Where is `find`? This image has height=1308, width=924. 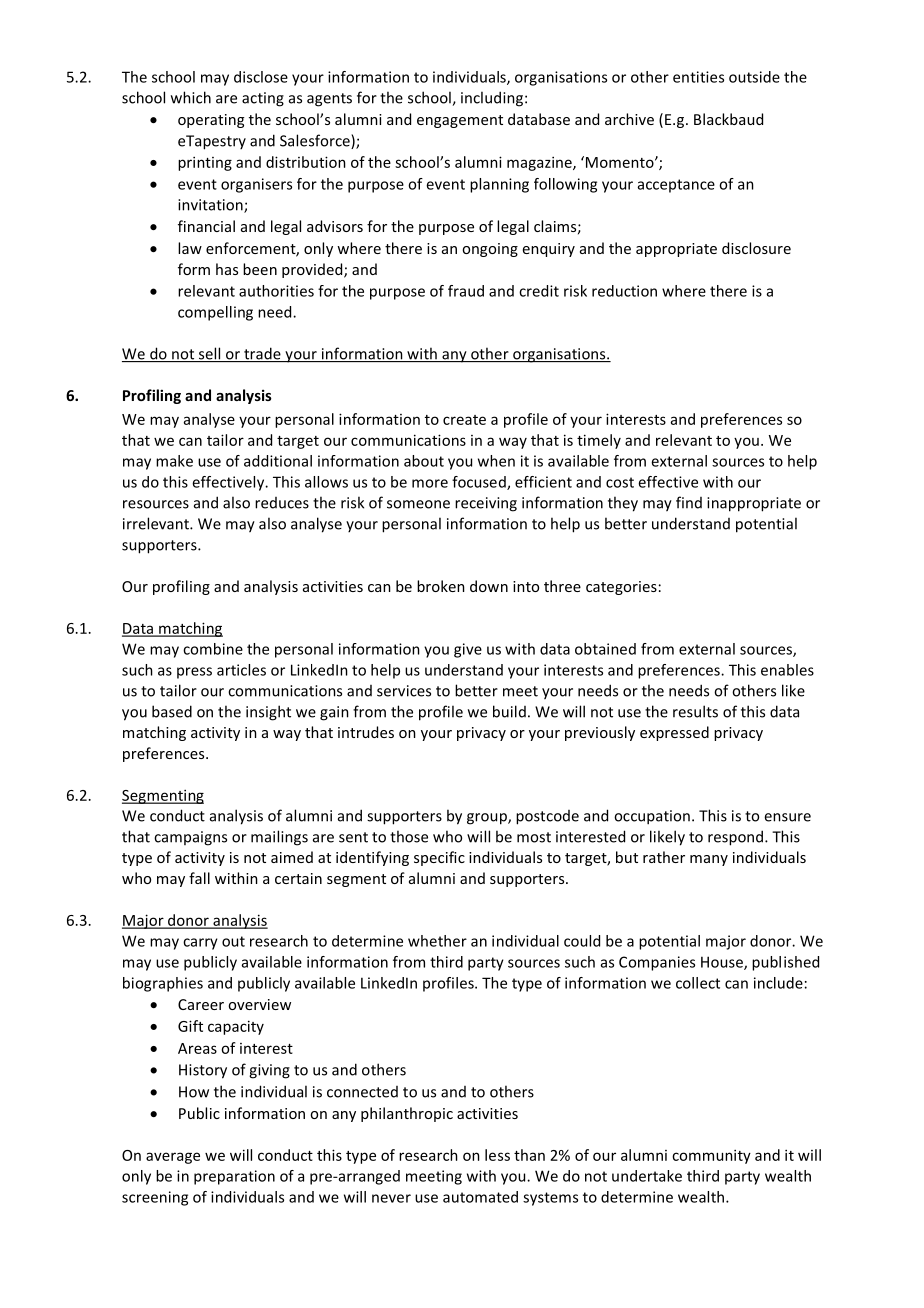 find is located at coordinates (689, 502).
